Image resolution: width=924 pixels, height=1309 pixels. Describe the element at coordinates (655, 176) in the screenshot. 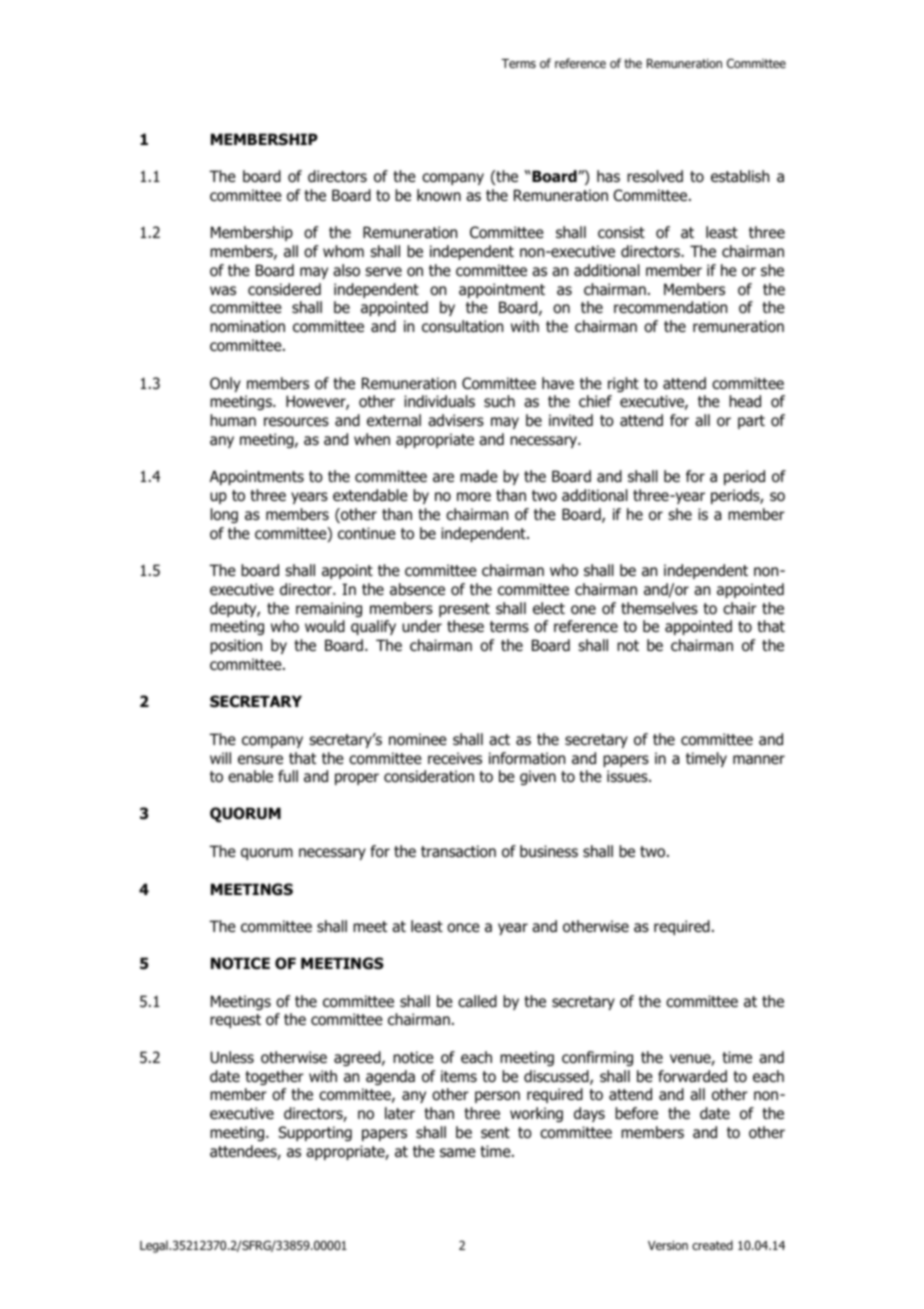

I see `resolved` at that location.
